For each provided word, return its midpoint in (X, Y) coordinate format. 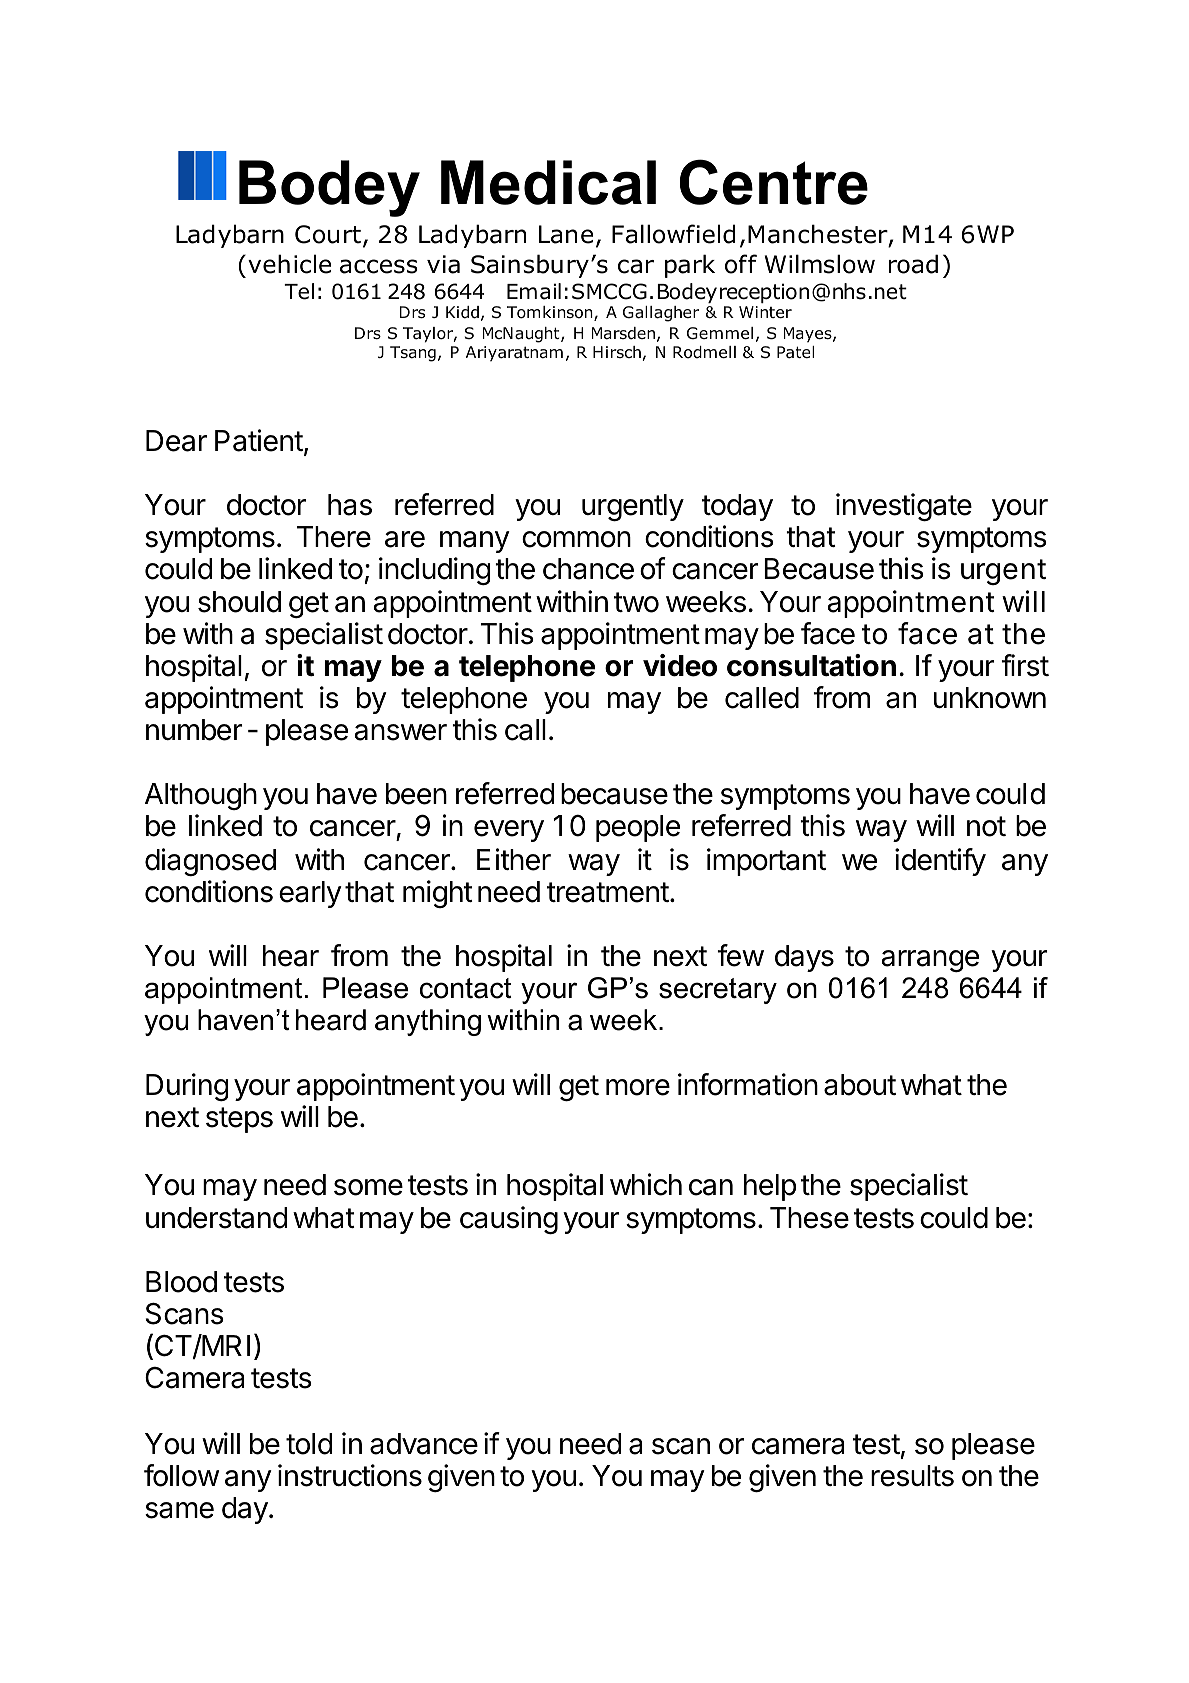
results (912, 1476)
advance (424, 1444)
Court (328, 234)
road (913, 264)
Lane (566, 234)
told (309, 1444)
